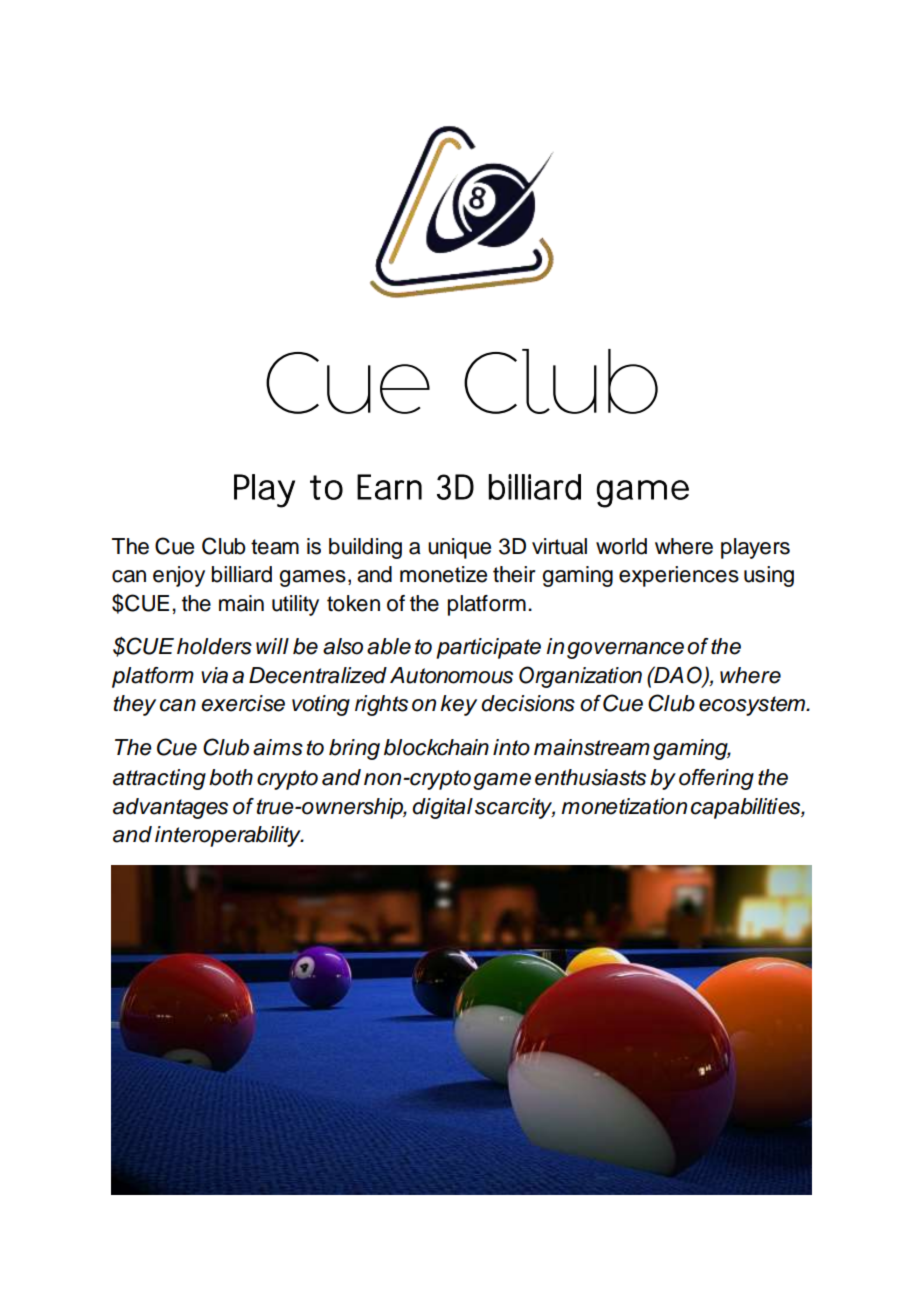 The height and width of the screenshot is (1308, 924). Describe the element at coordinates (275, 547) in the screenshot. I see `team` at that location.
